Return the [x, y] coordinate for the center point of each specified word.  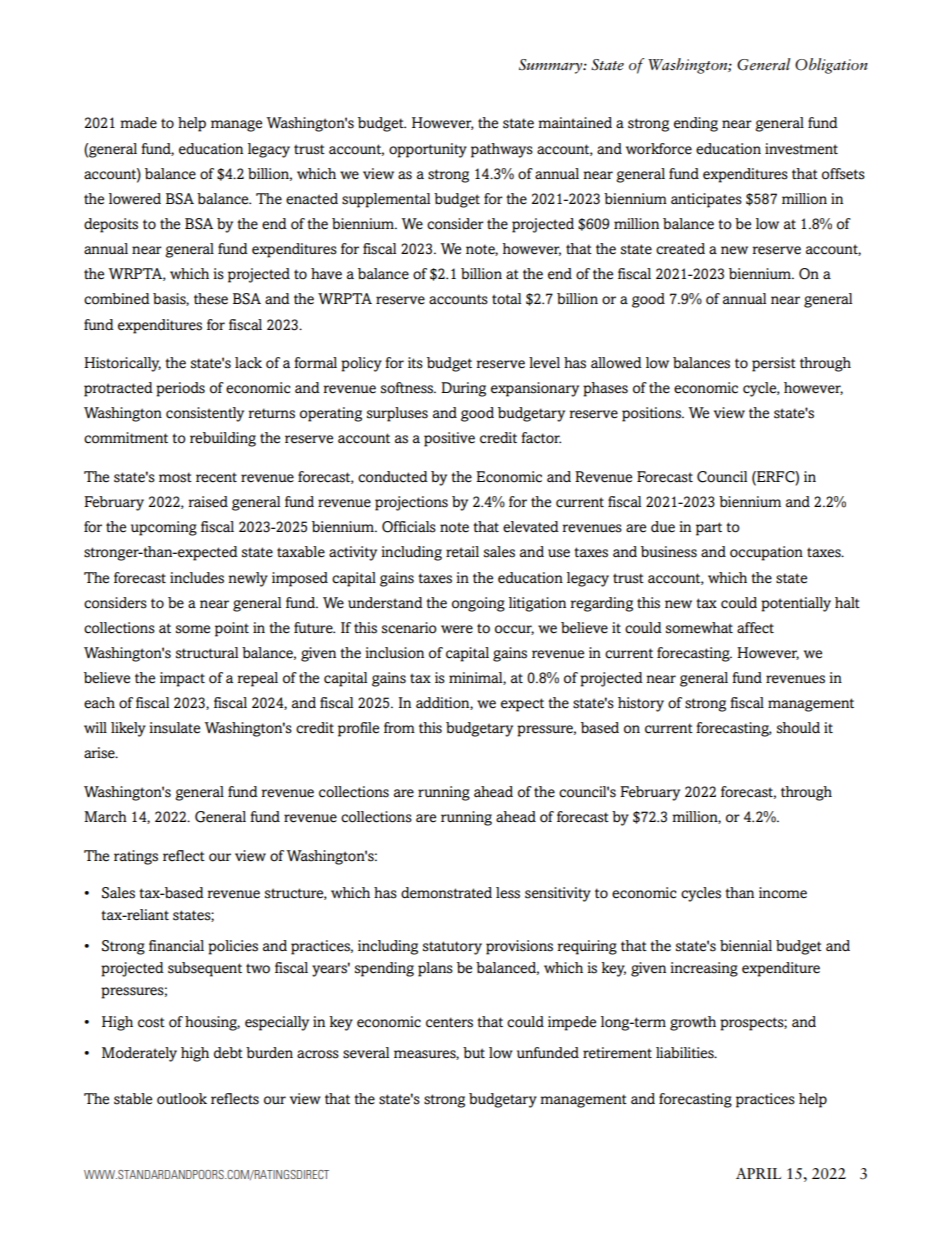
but [474, 1052]
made [138, 123]
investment [801, 149]
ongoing [478, 604]
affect [755, 628]
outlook [182, 1099]
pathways [502, 150]
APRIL [758, 1173]
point [232, 629]
